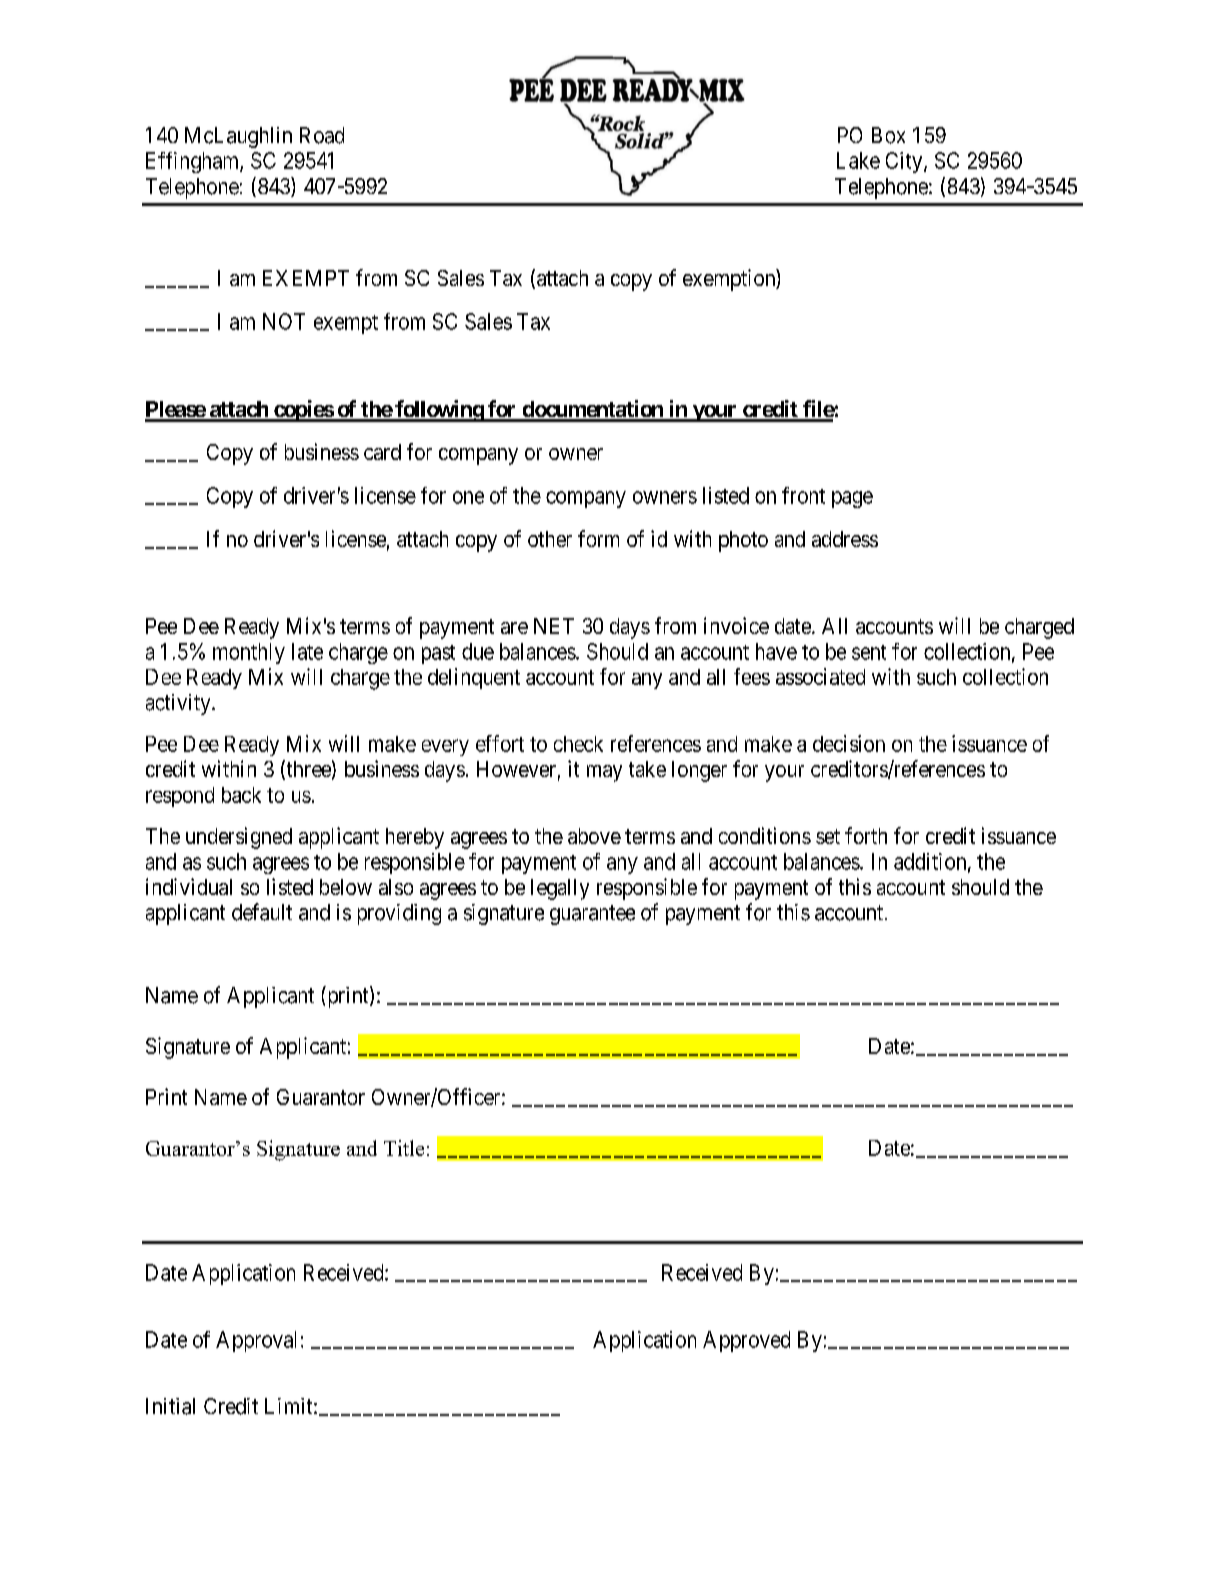  What do you see at coordinates (256, 1341) in the screenshot?
I see `Approval` at bounding box center [256, 1341].
